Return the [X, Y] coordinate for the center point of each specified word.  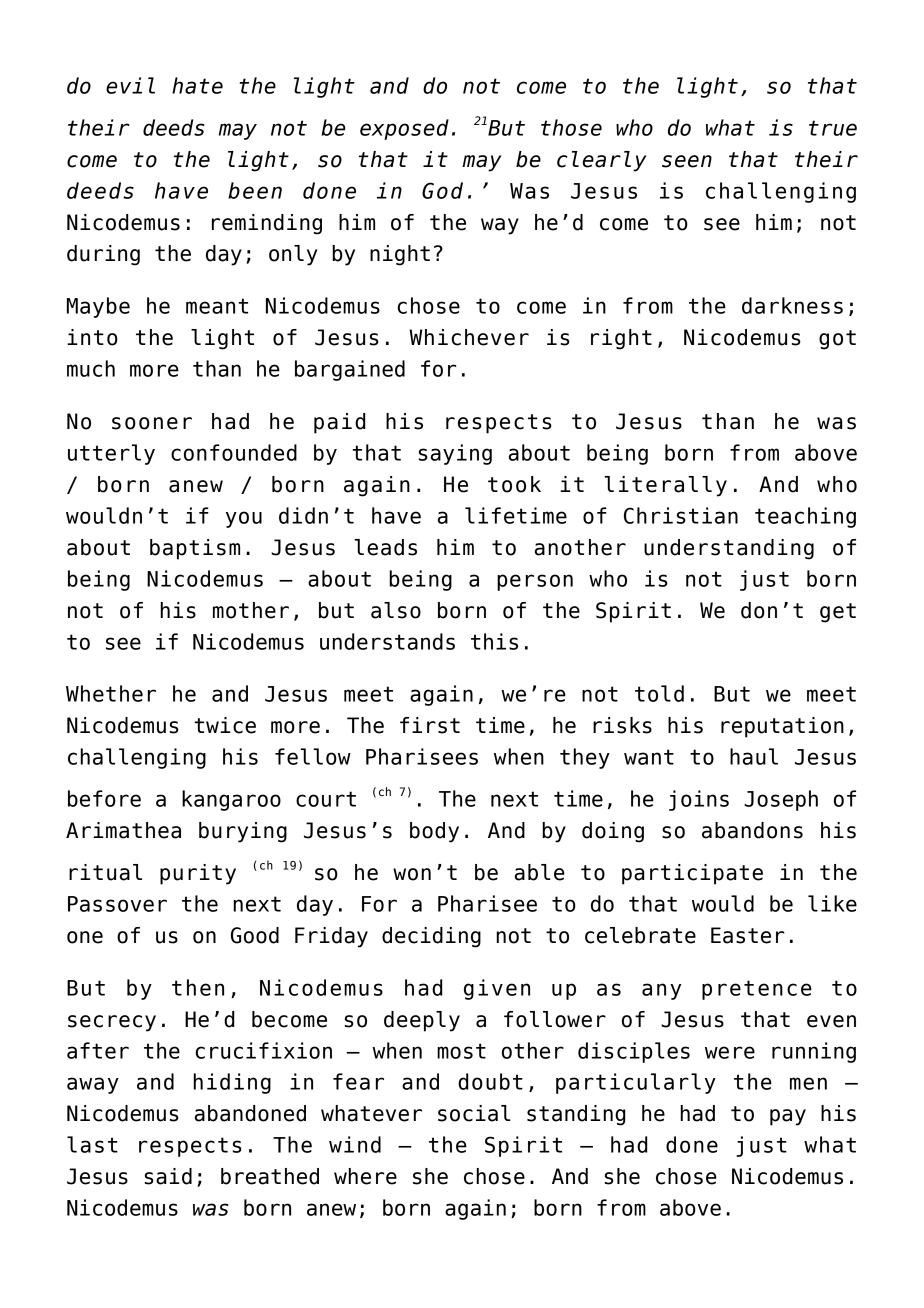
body [434, 832]
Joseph [781, 800]
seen [687, 161]
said [168, 1176]
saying [455, 454]
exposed [404, 129]
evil [130, 85]
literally [665, 486]
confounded [234, 452]
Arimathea [123, 830]
